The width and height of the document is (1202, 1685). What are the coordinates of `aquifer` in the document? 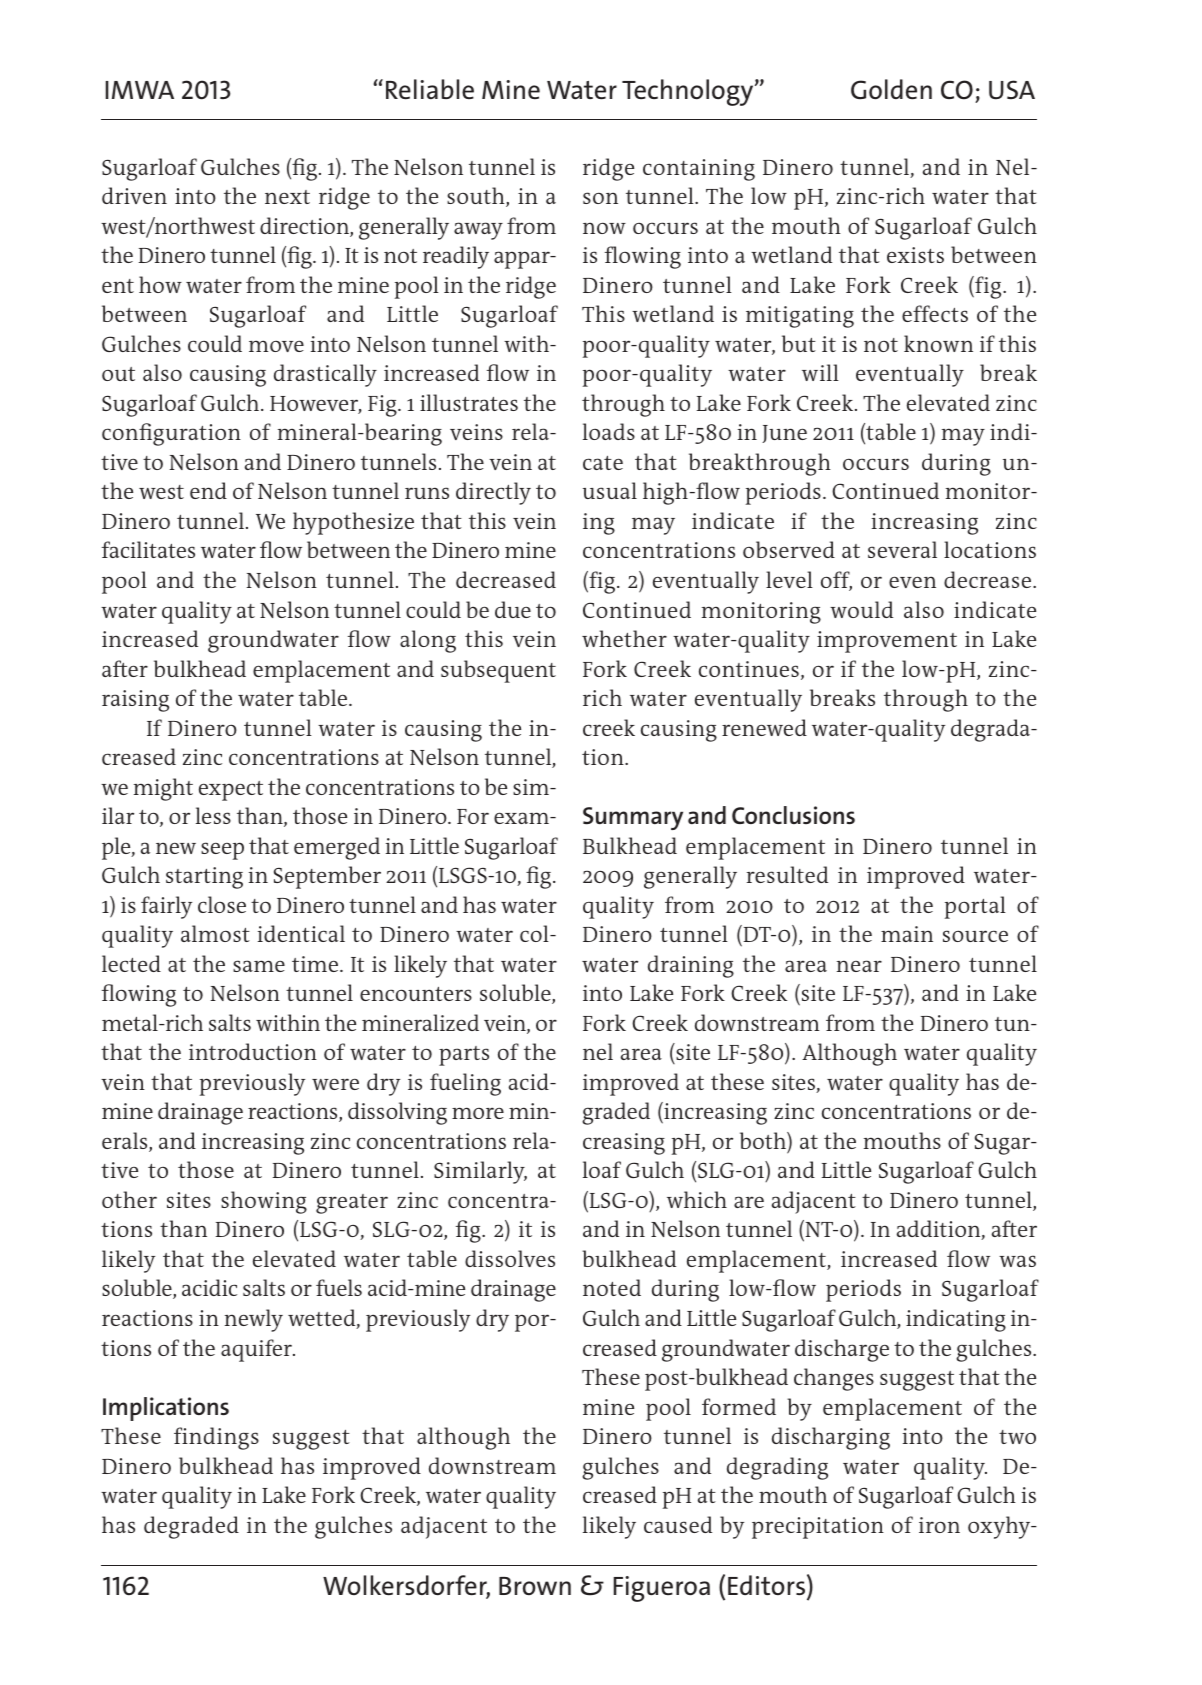 It's located at (257, 1350).
